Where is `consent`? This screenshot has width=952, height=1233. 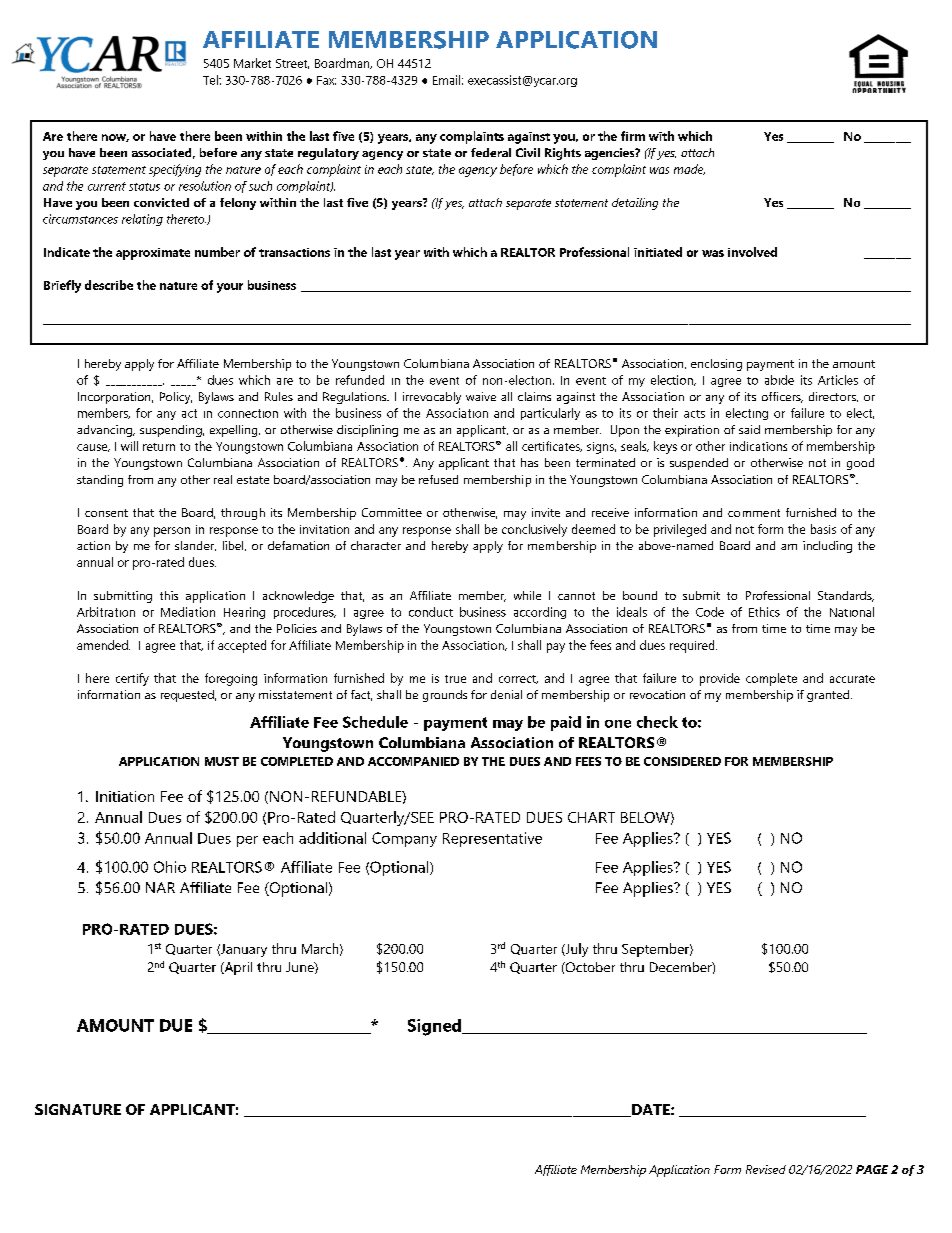
consent is located at coordinates (106, 513).
